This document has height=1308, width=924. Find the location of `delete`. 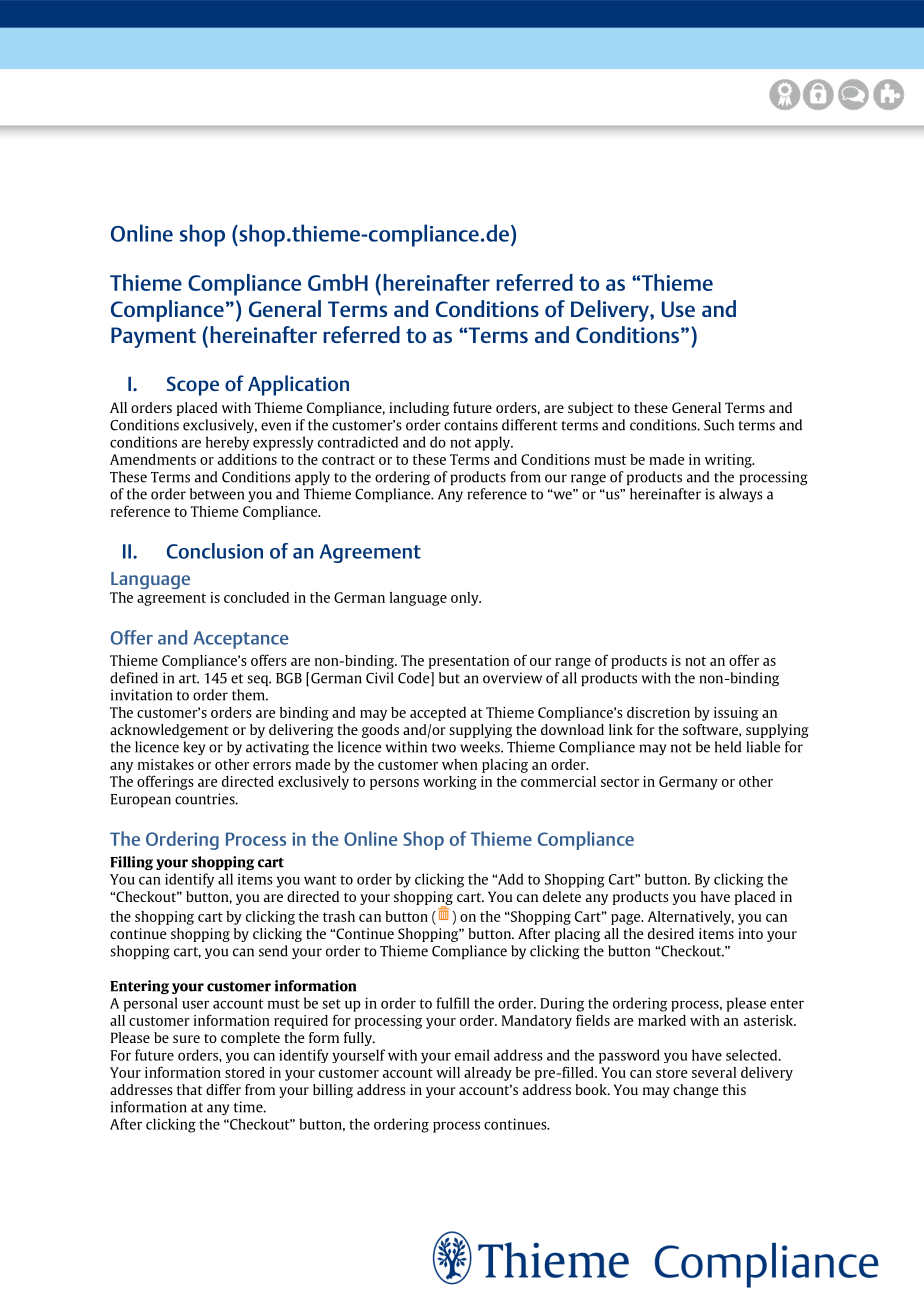

delete is located at coordinates (562, 896).
